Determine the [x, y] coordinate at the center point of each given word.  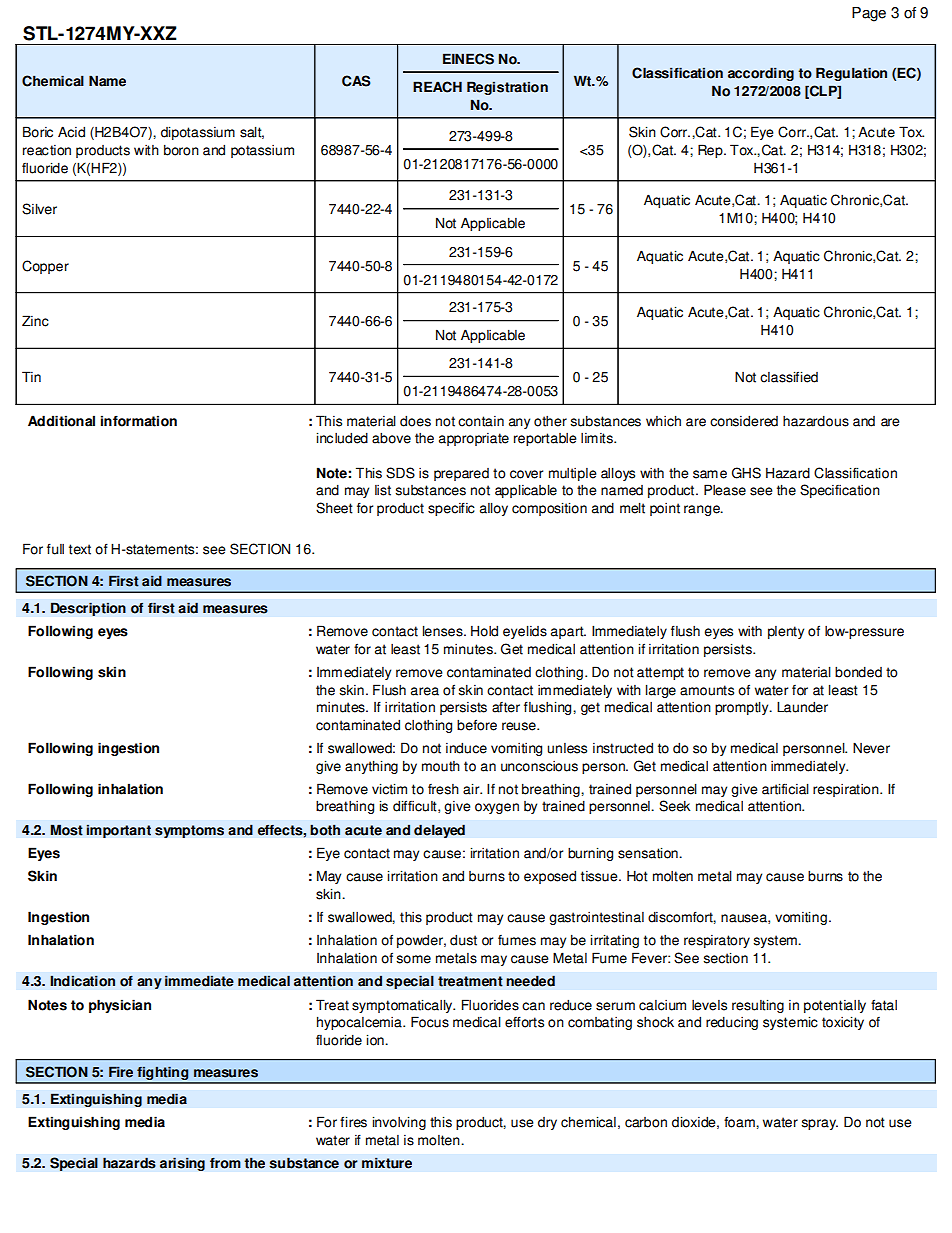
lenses [444, 631]
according [761, 74]
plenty [786, 632]
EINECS [468, 59]
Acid [71, 132]
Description [88, 609]
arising [182, 1164]
